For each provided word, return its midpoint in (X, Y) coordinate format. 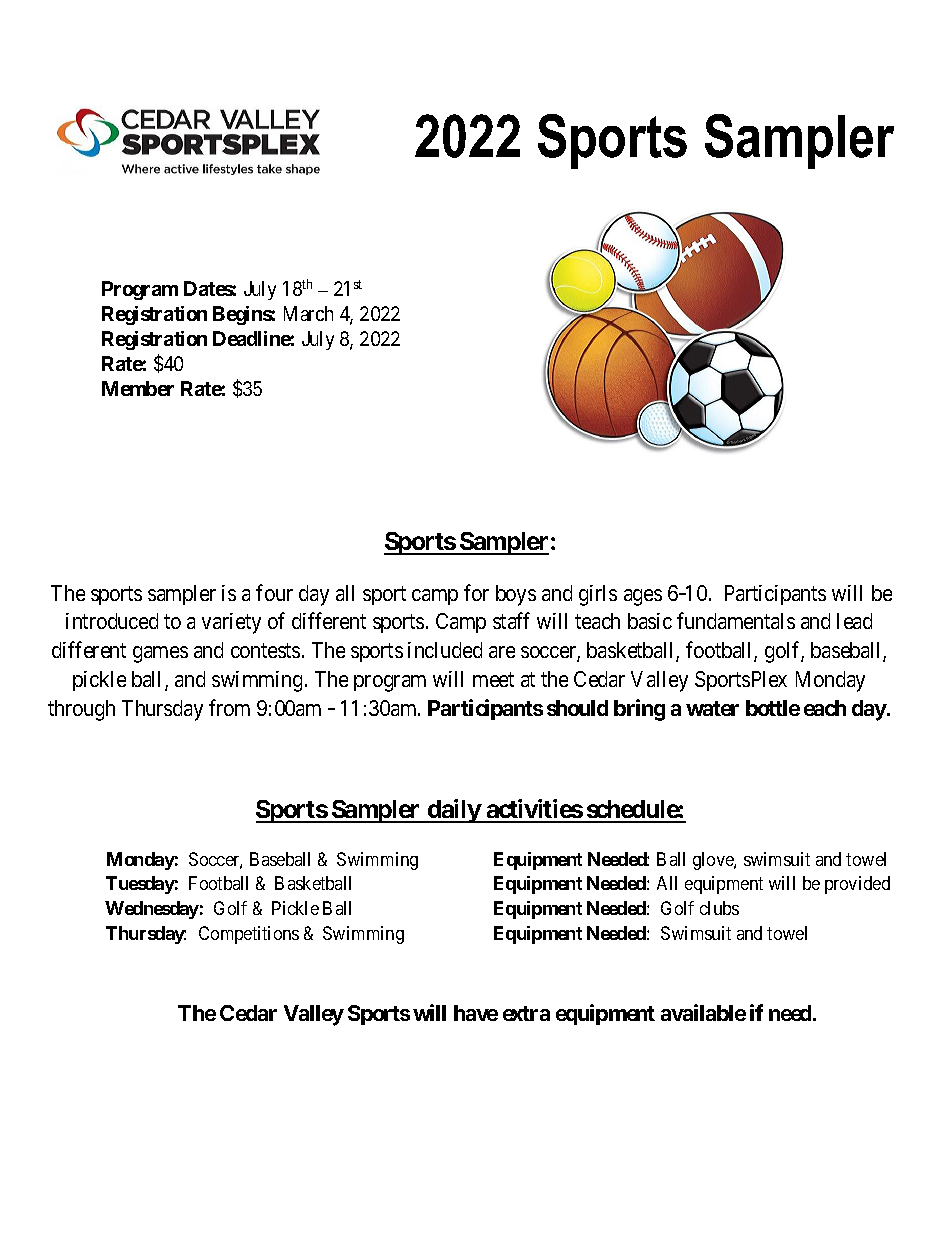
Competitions (249, 935)
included (445, 650)
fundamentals (736, 620)
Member (138, 388)
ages (643, 597)
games (160, 654)
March (308, 313)
